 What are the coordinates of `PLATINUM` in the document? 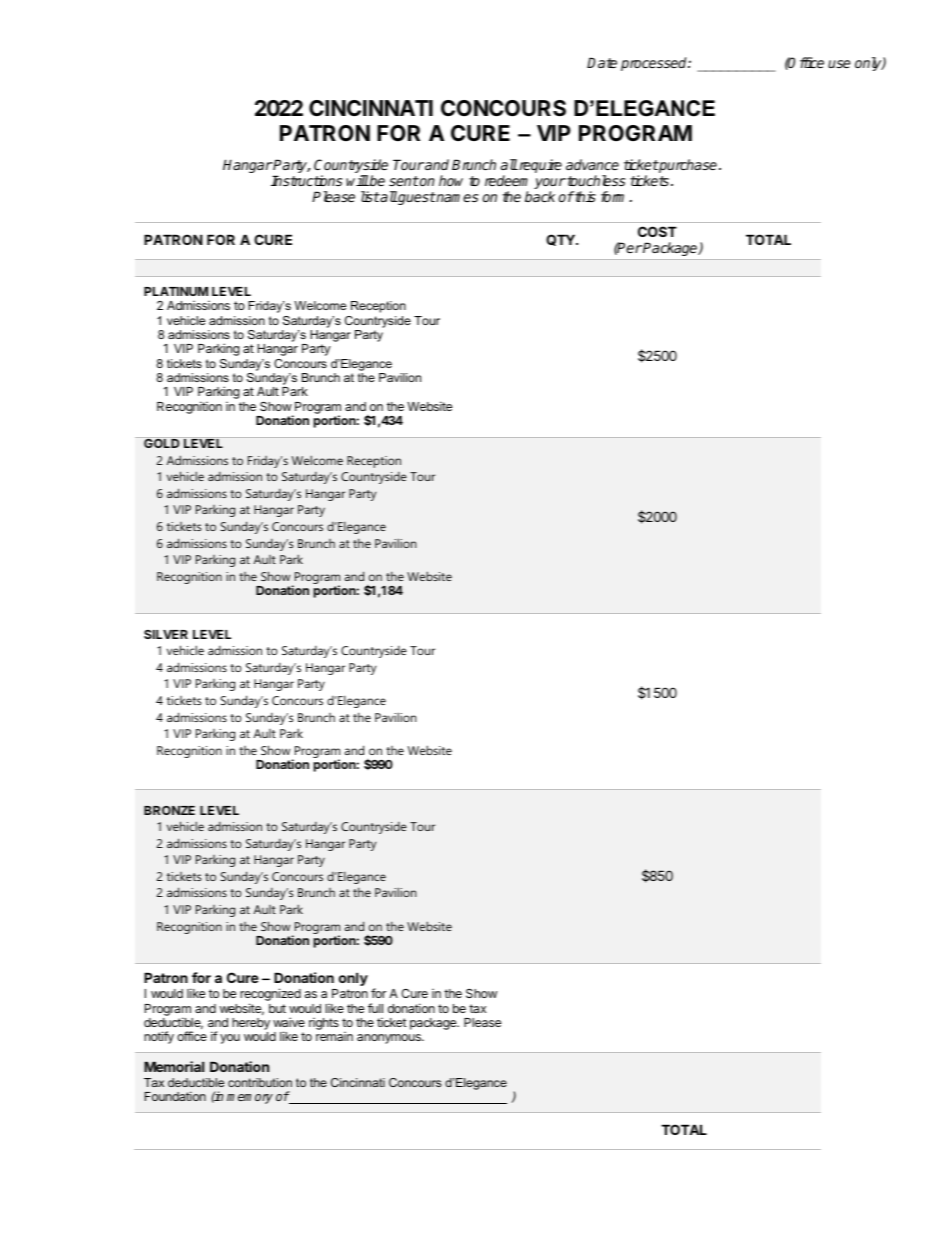 It's located at (176, 291).
